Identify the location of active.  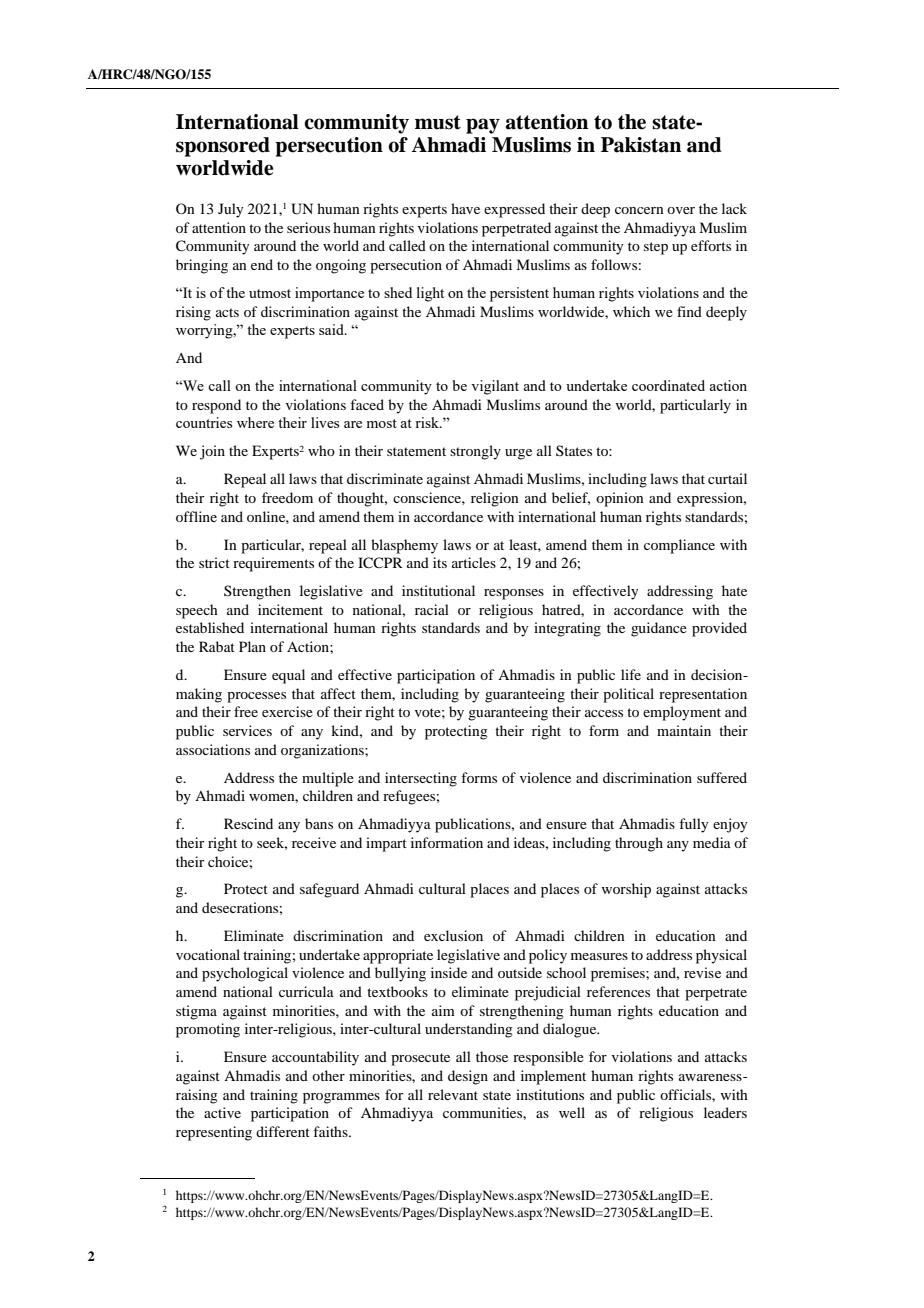
(222, 1112).
